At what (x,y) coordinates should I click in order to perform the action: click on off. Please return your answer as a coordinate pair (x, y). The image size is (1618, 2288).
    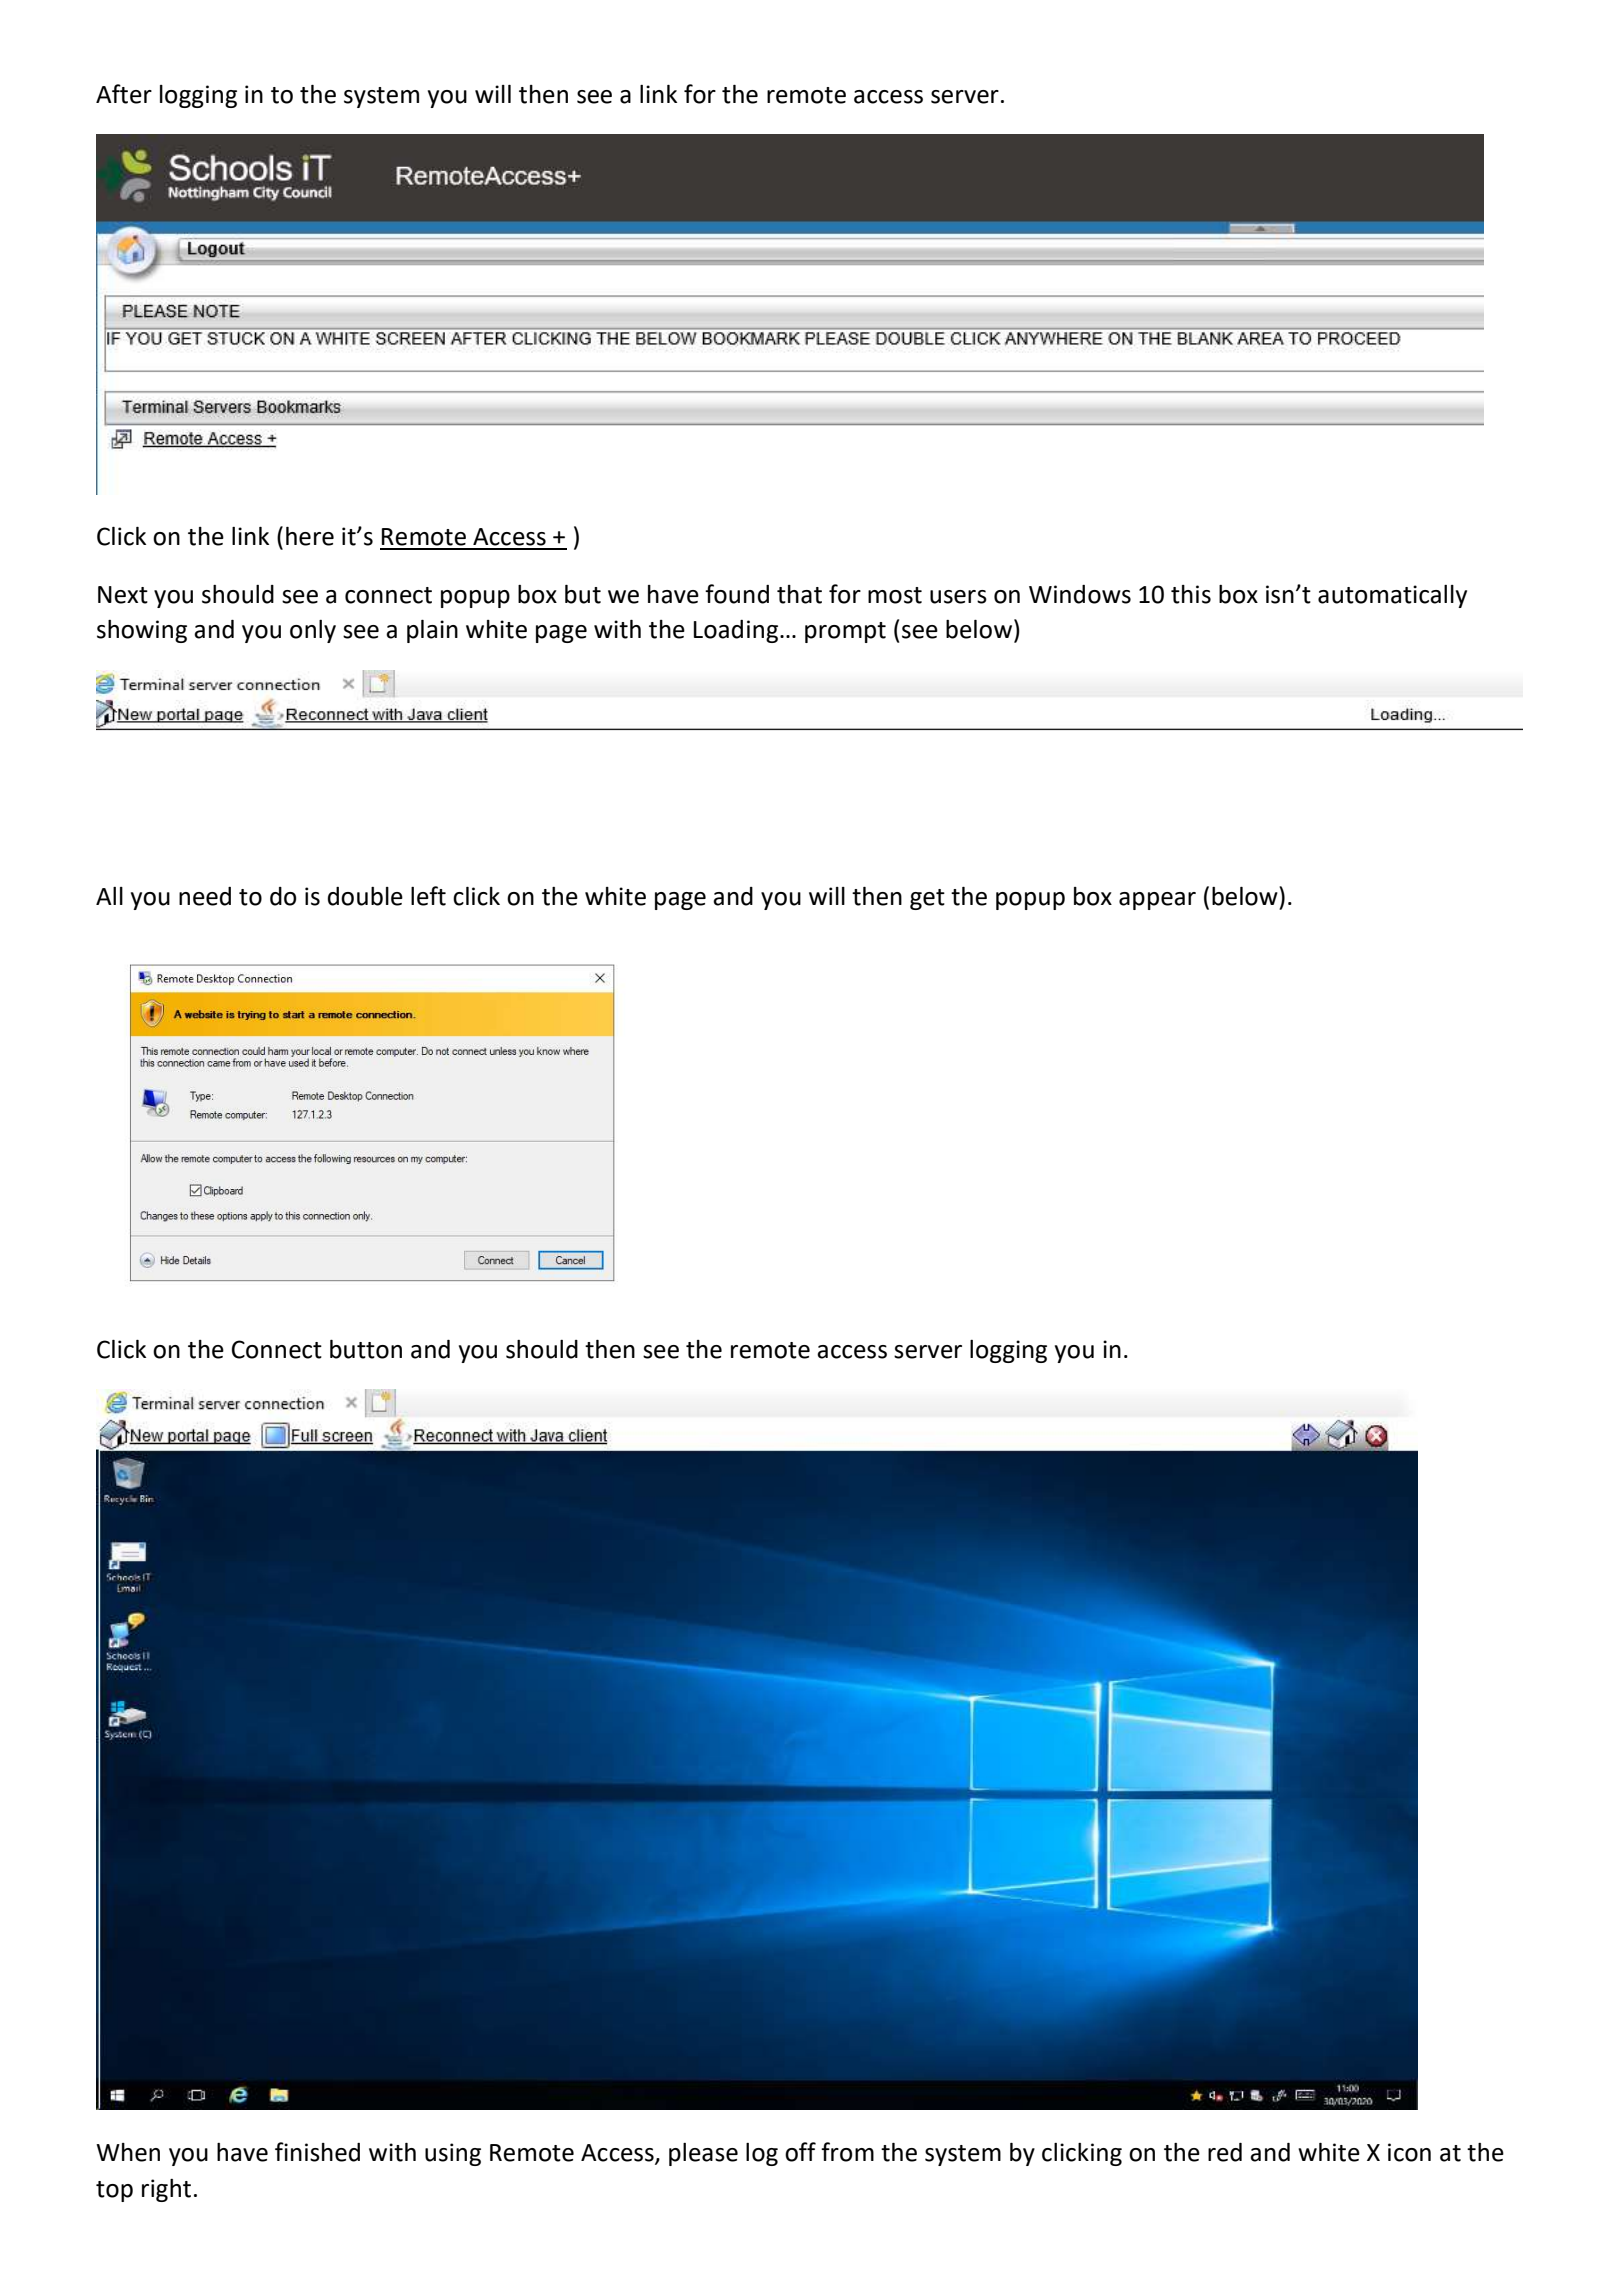
    Looking at the image, I should click on (800, 2152).
